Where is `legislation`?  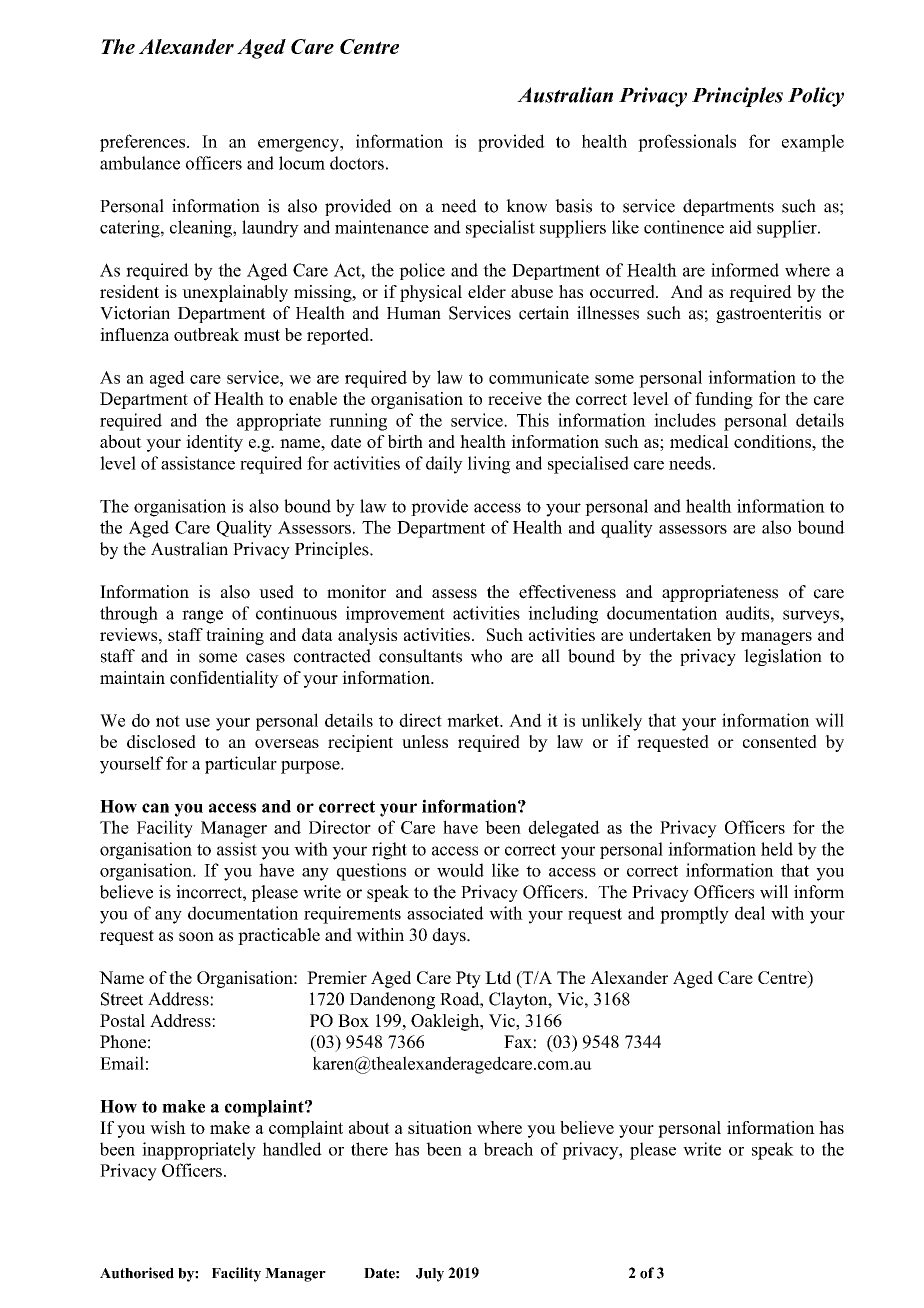
legislation is located at coordinates (783, 657).
